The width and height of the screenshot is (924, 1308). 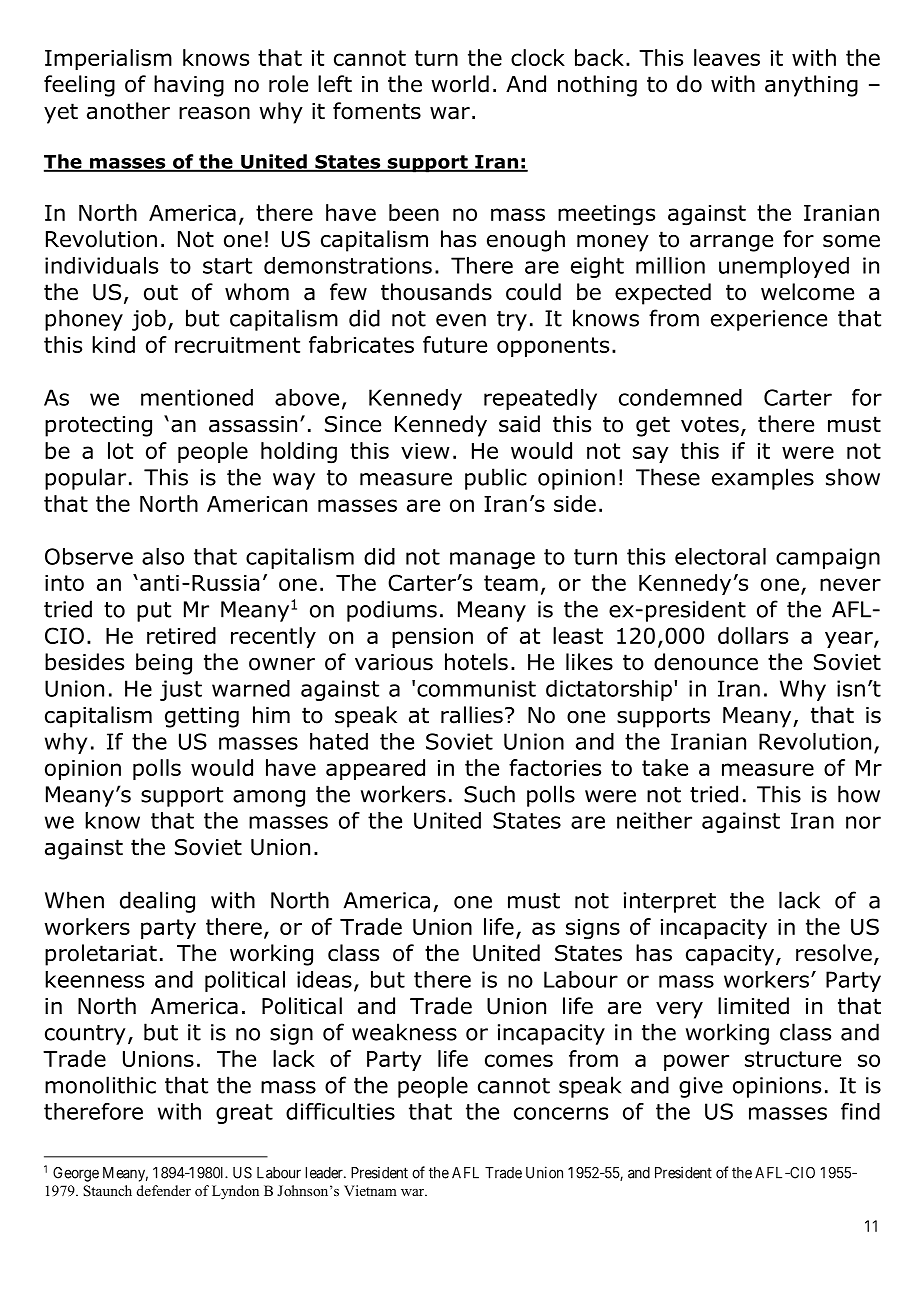 What do you see at coordinates (370, 1190) in the screenshot?
I see `Vietnam` at bounding box center [370, 1190].
